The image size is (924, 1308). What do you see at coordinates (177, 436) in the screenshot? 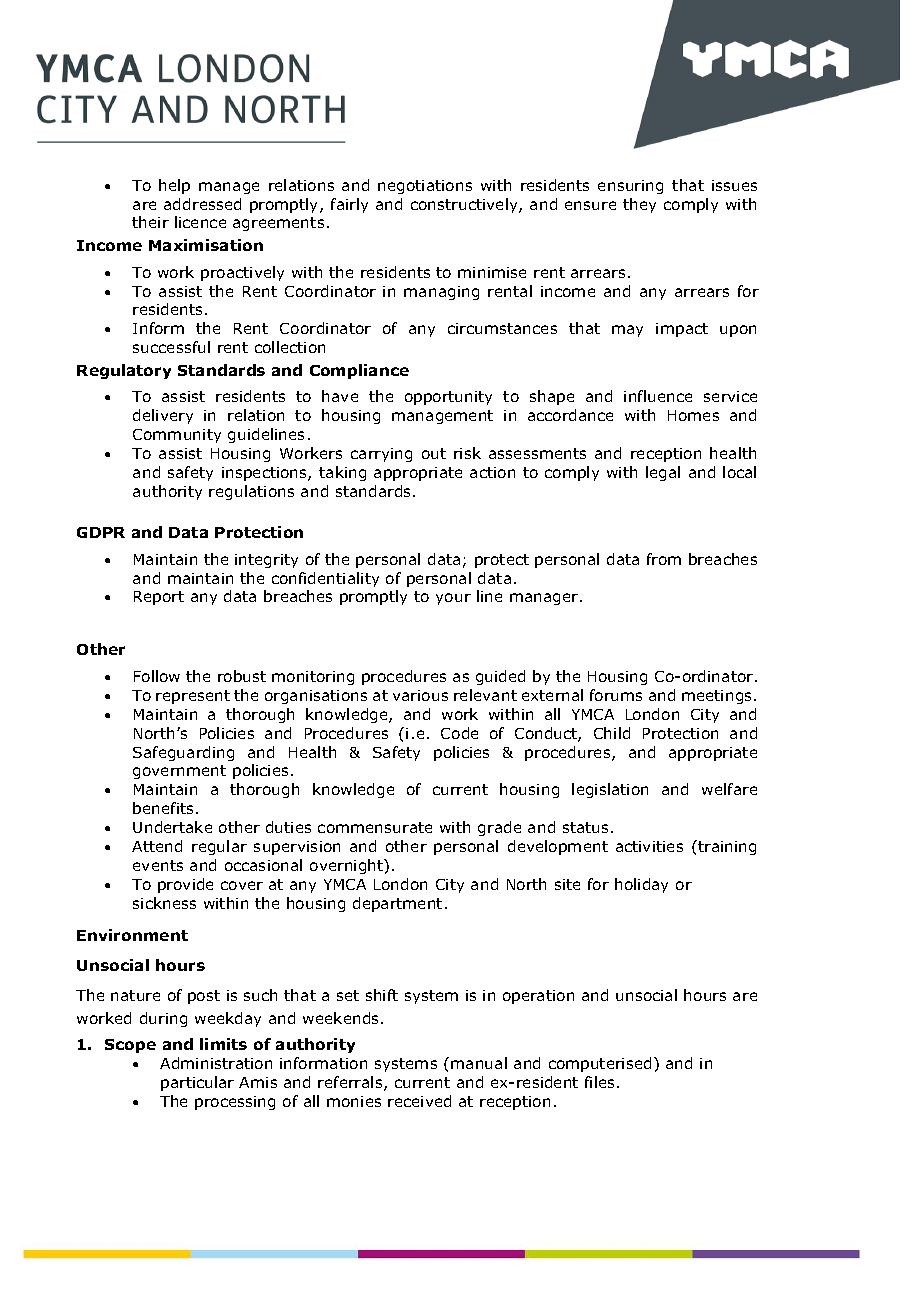
I see `Community` at bounding box center [177, 436].
